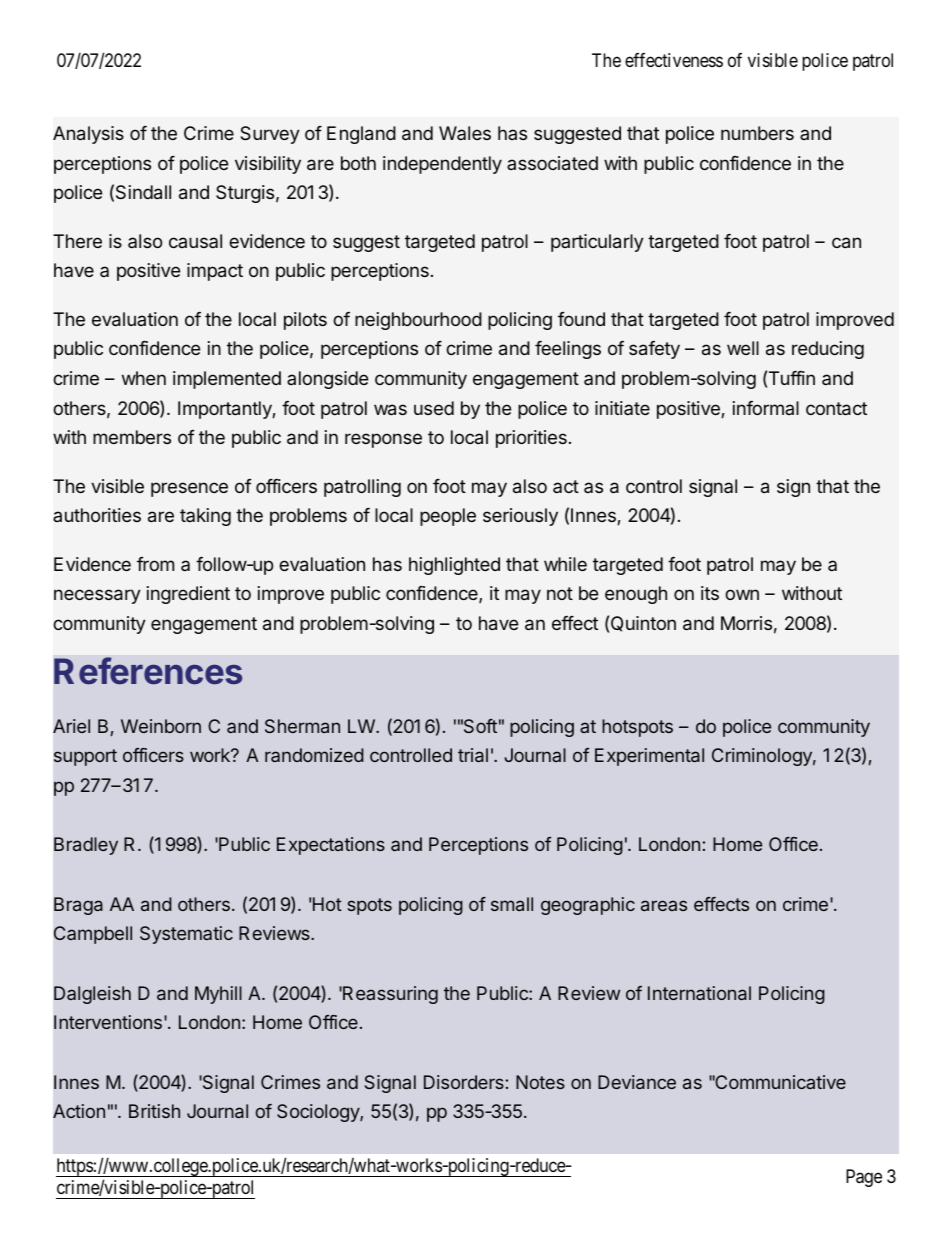 This screenshot has height=1233, width=952. I want to click on independently, so click(442, 165).
